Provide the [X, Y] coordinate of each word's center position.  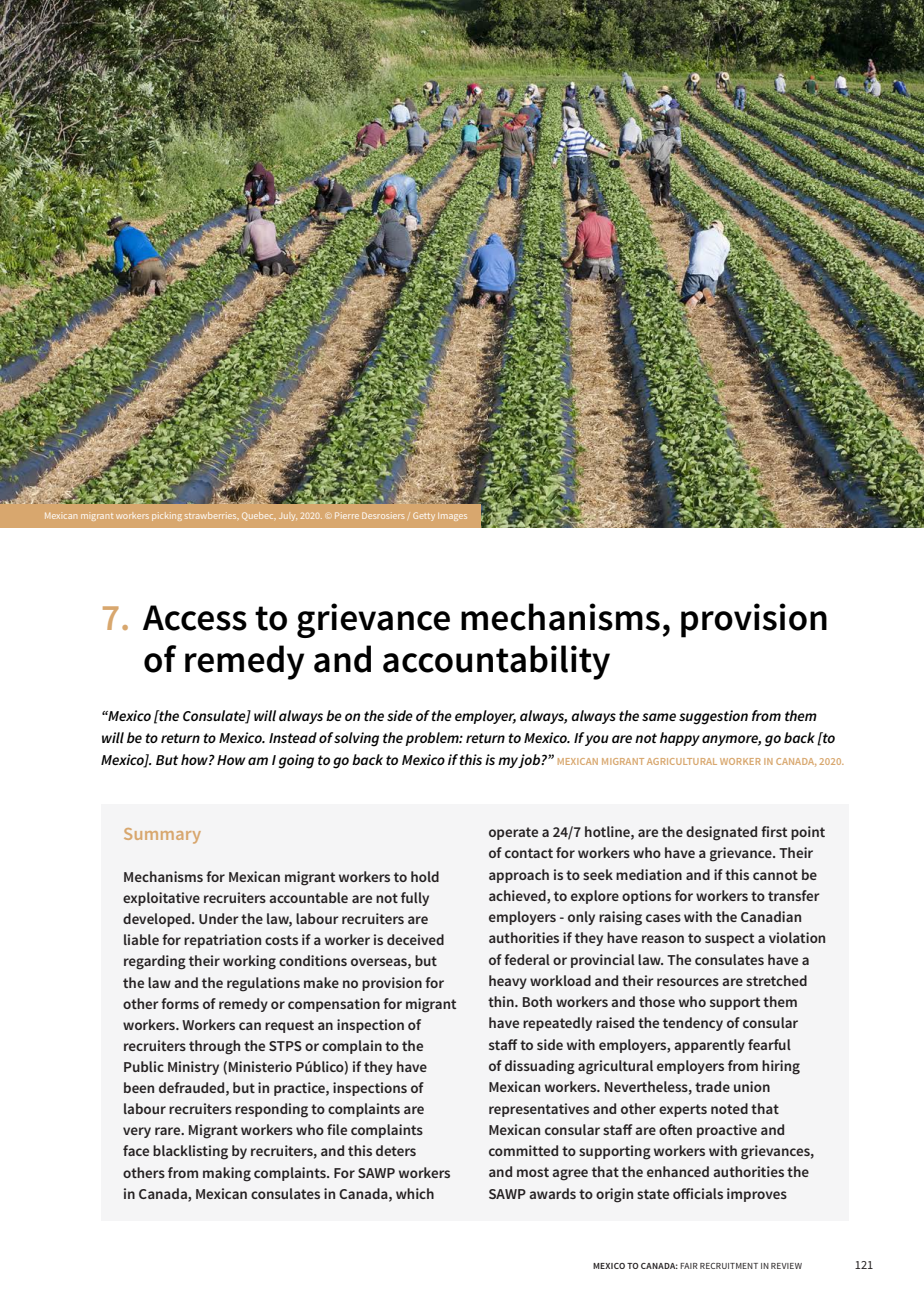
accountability [496, 662]
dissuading [540, 1067]
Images [452, 517]
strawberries [212, 515]
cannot [775, 875]
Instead [293, 737]
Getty [424, 516]
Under [219, 918]
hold [425, 876]
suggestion [713, 717]
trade [712, 1086]
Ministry [193, 1068]
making [227, 1174]
